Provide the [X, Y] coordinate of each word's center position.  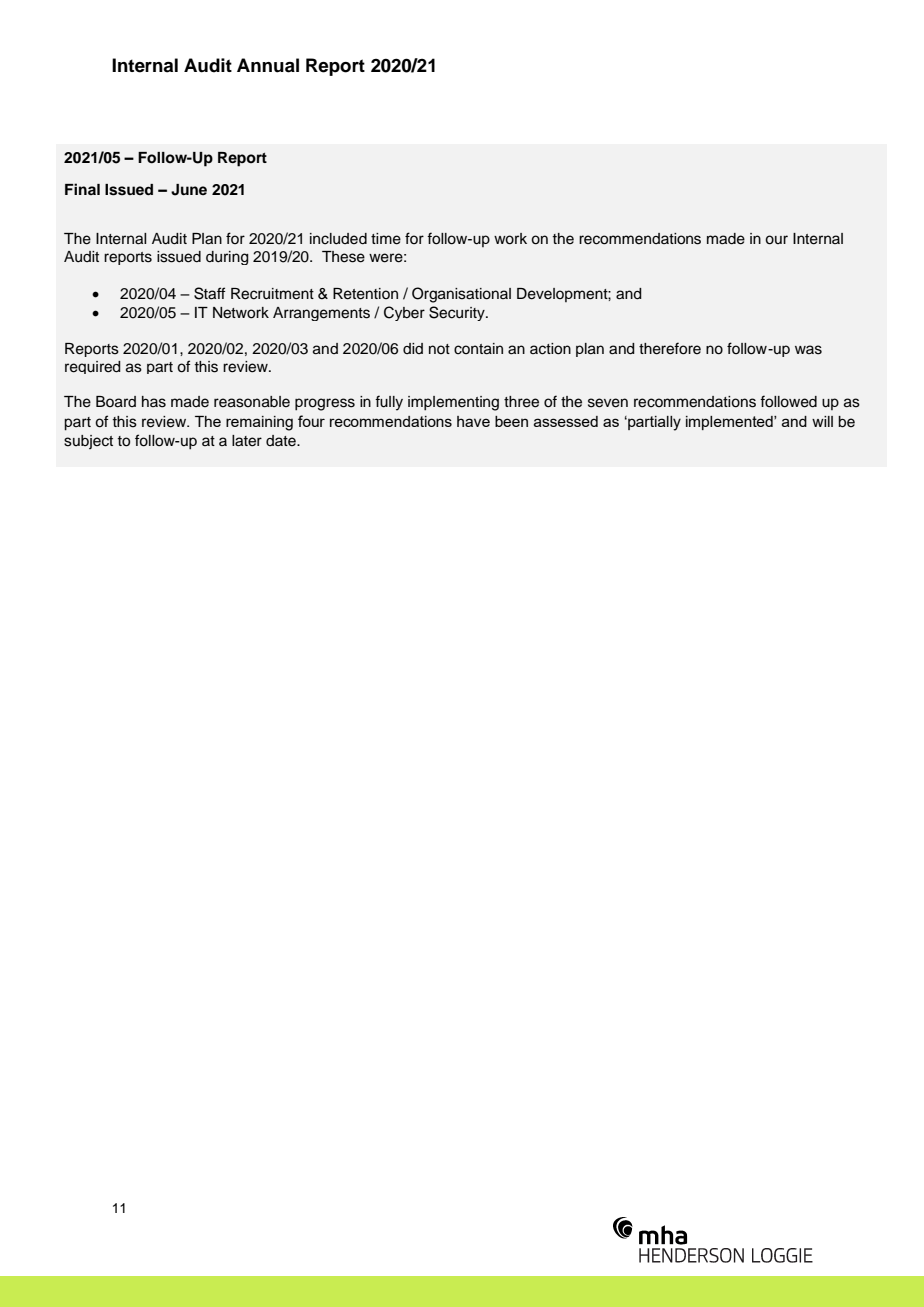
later [247, 441]
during [227, 258]
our [776, 240]
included [338, 239]
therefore [670, 348]
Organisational [461, 295]
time [386, 239]
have [473, 421]
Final [82, 189]
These [343, 257]
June [189, 190]
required [93, 367]
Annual [268, 65]
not [439, 349]
